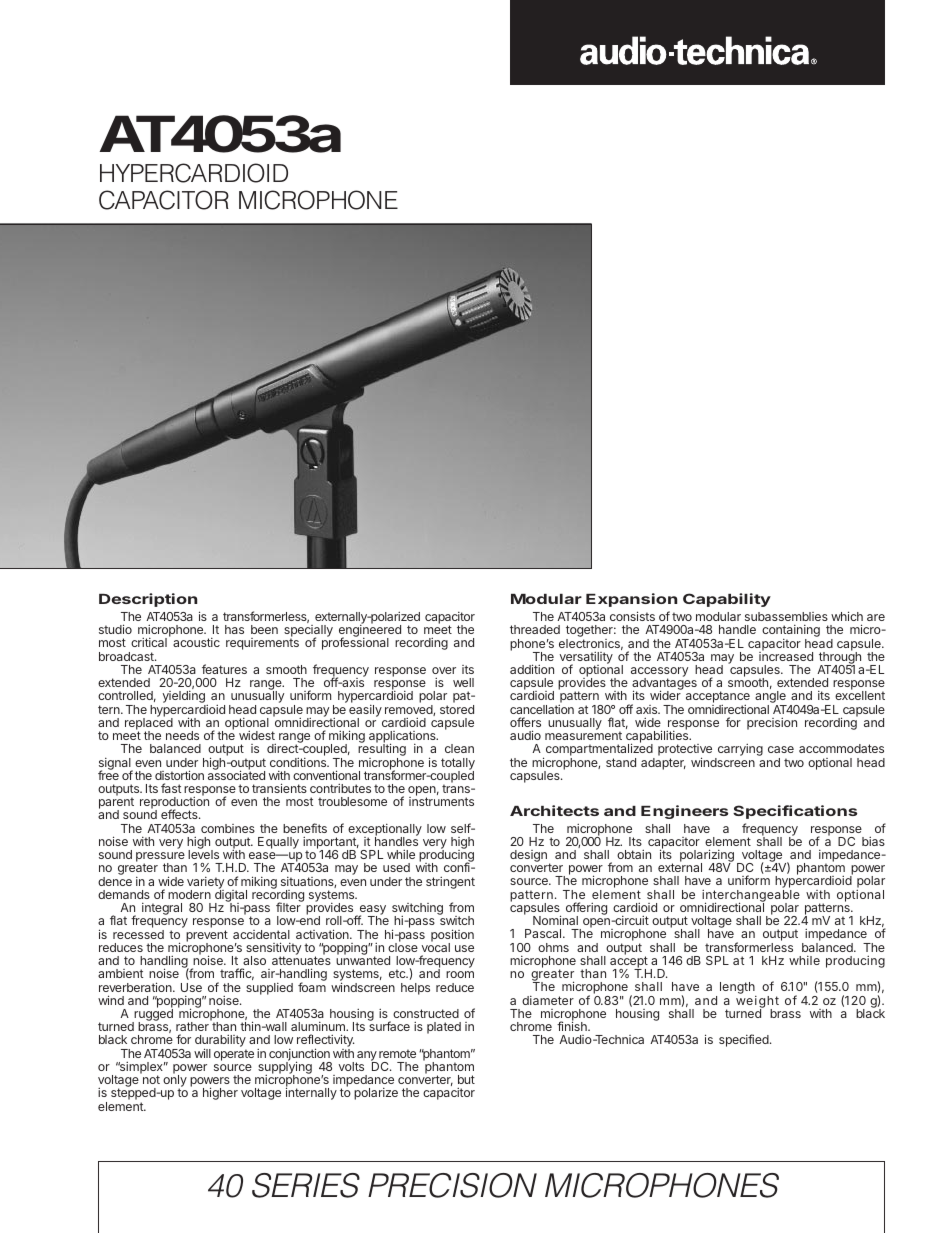  What do you see at coordinates (202, 1053) in the image?
I see `will` at bounding box center [202, 1053].
